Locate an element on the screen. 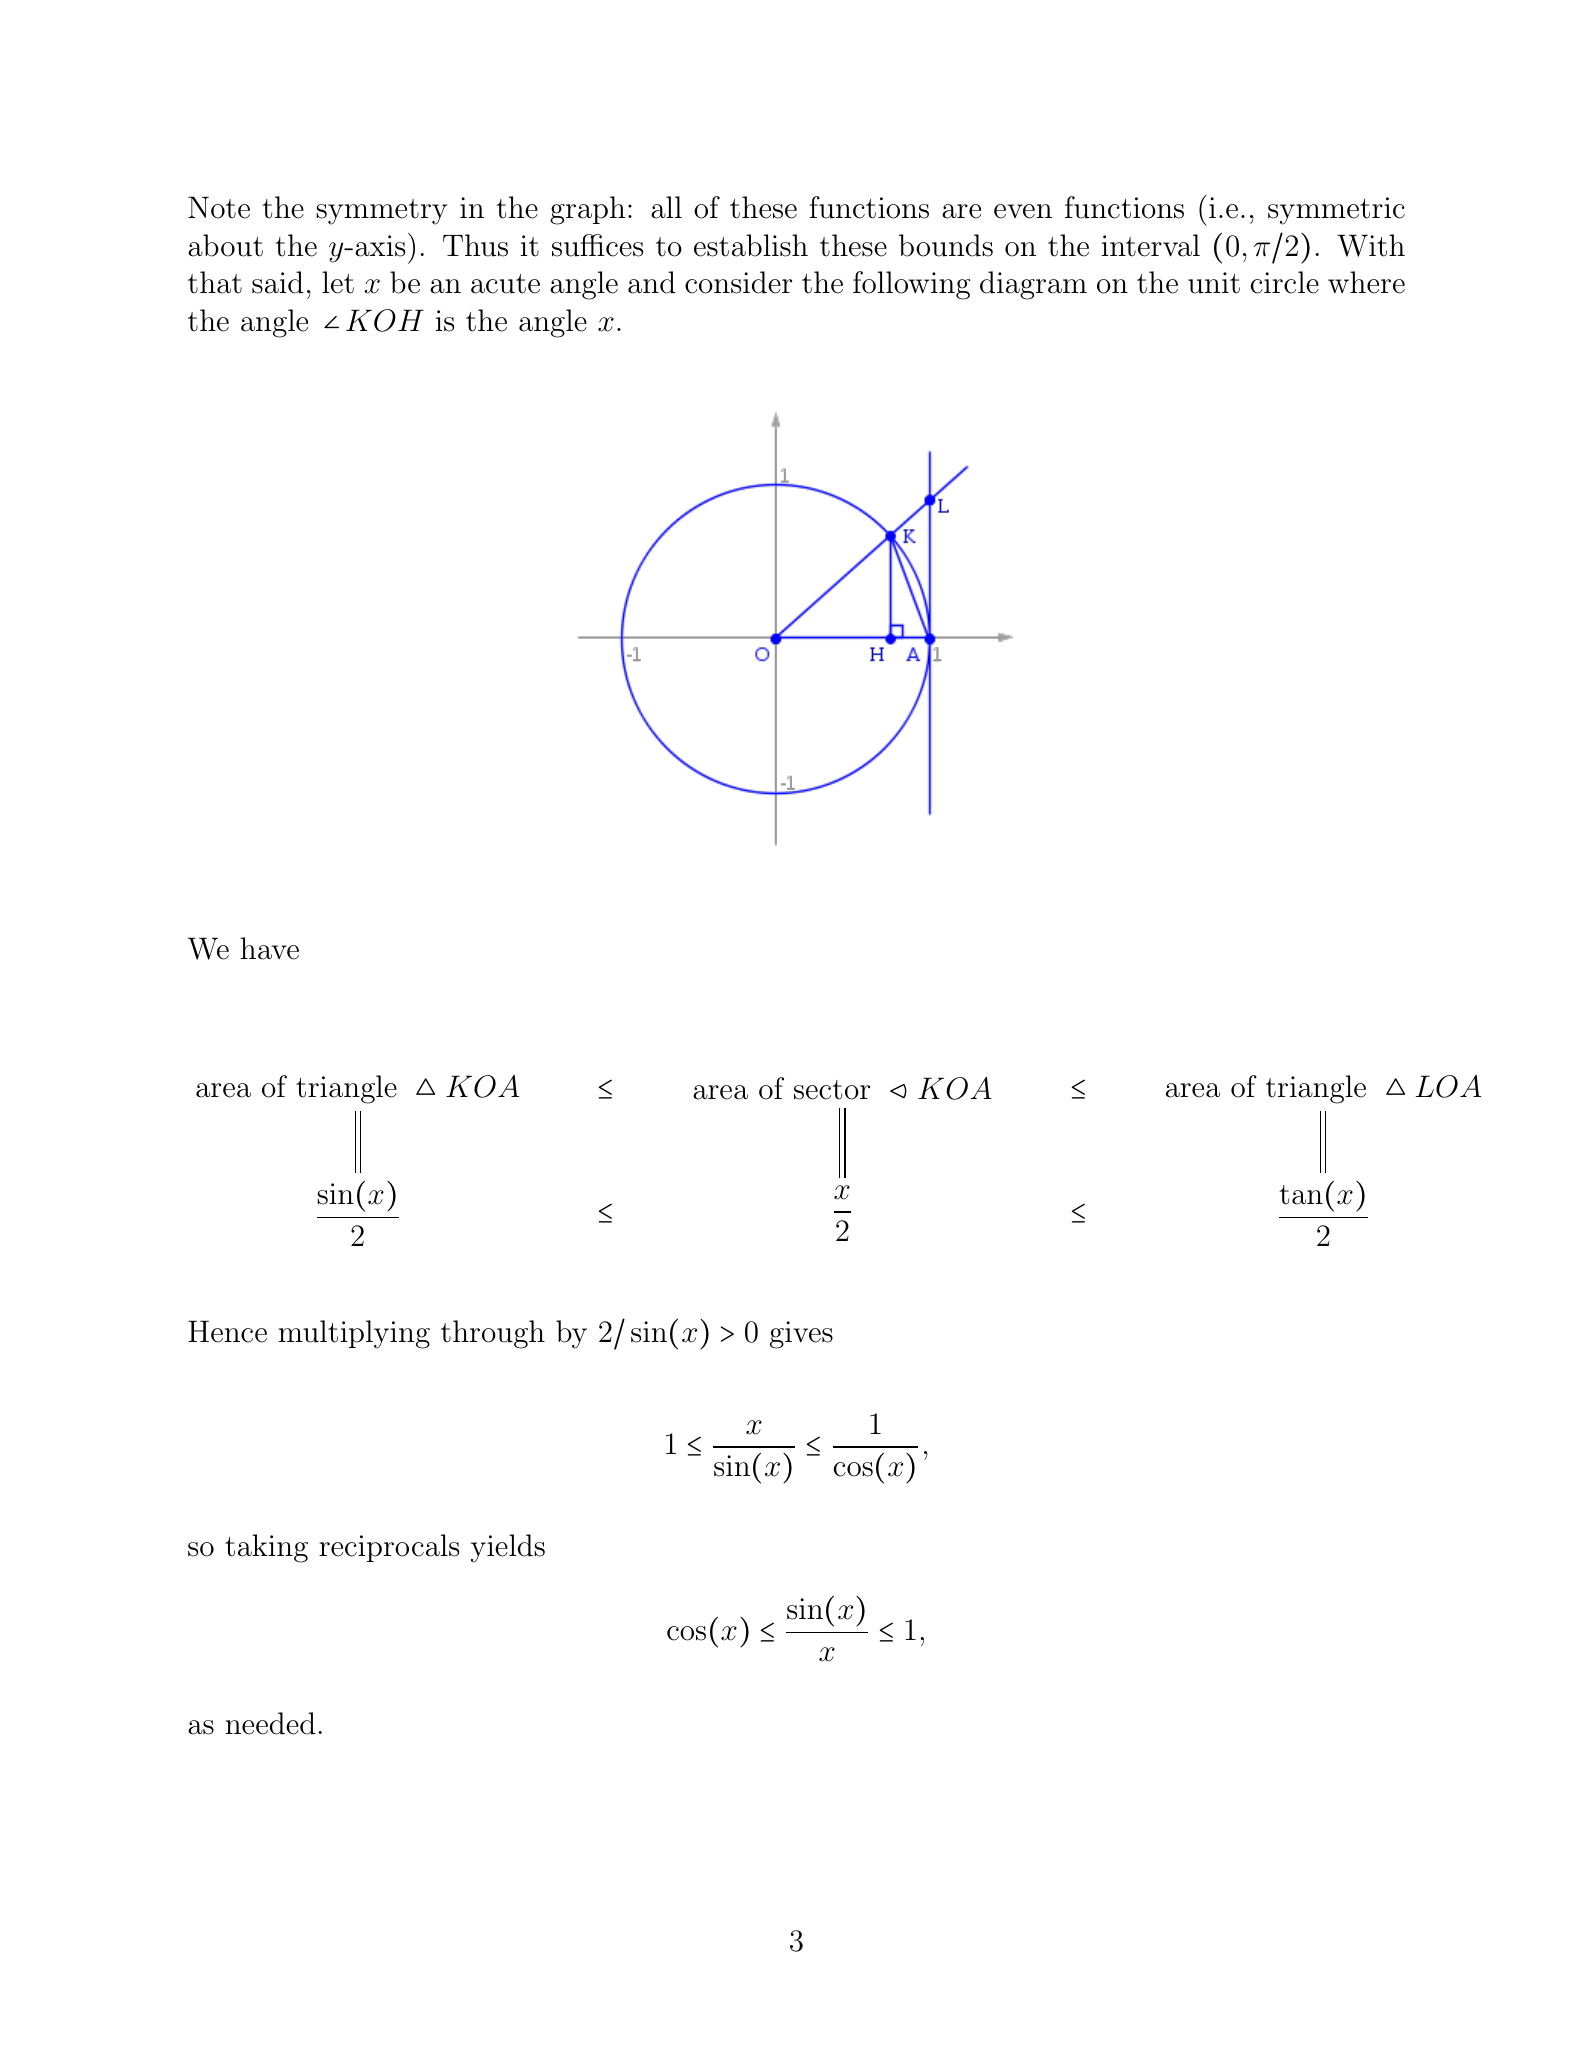 This screenshot has width=1593, height=2061. through is located at coordinates (493, 1334).
